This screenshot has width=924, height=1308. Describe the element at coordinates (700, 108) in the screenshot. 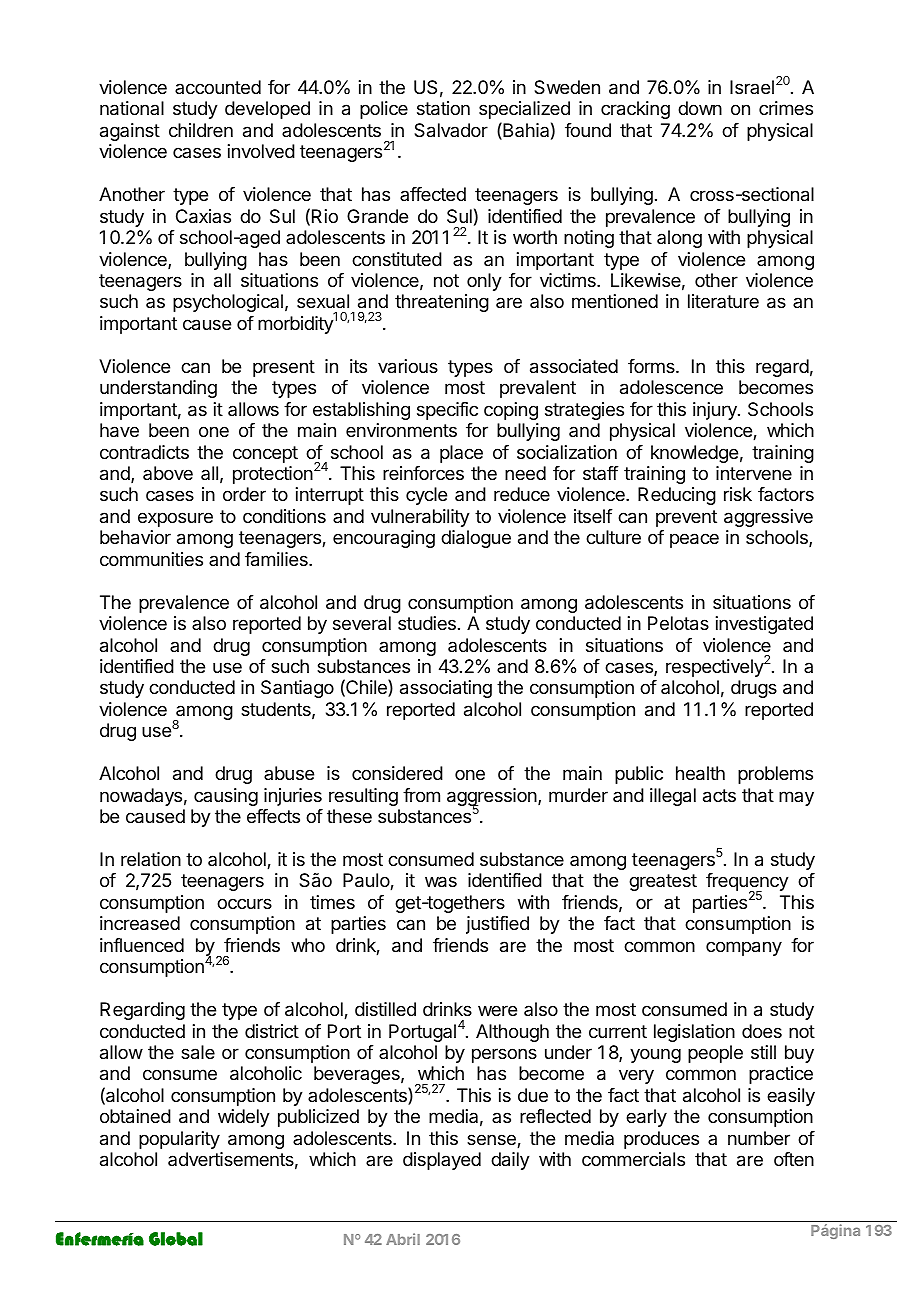

I see `down` at that location.
